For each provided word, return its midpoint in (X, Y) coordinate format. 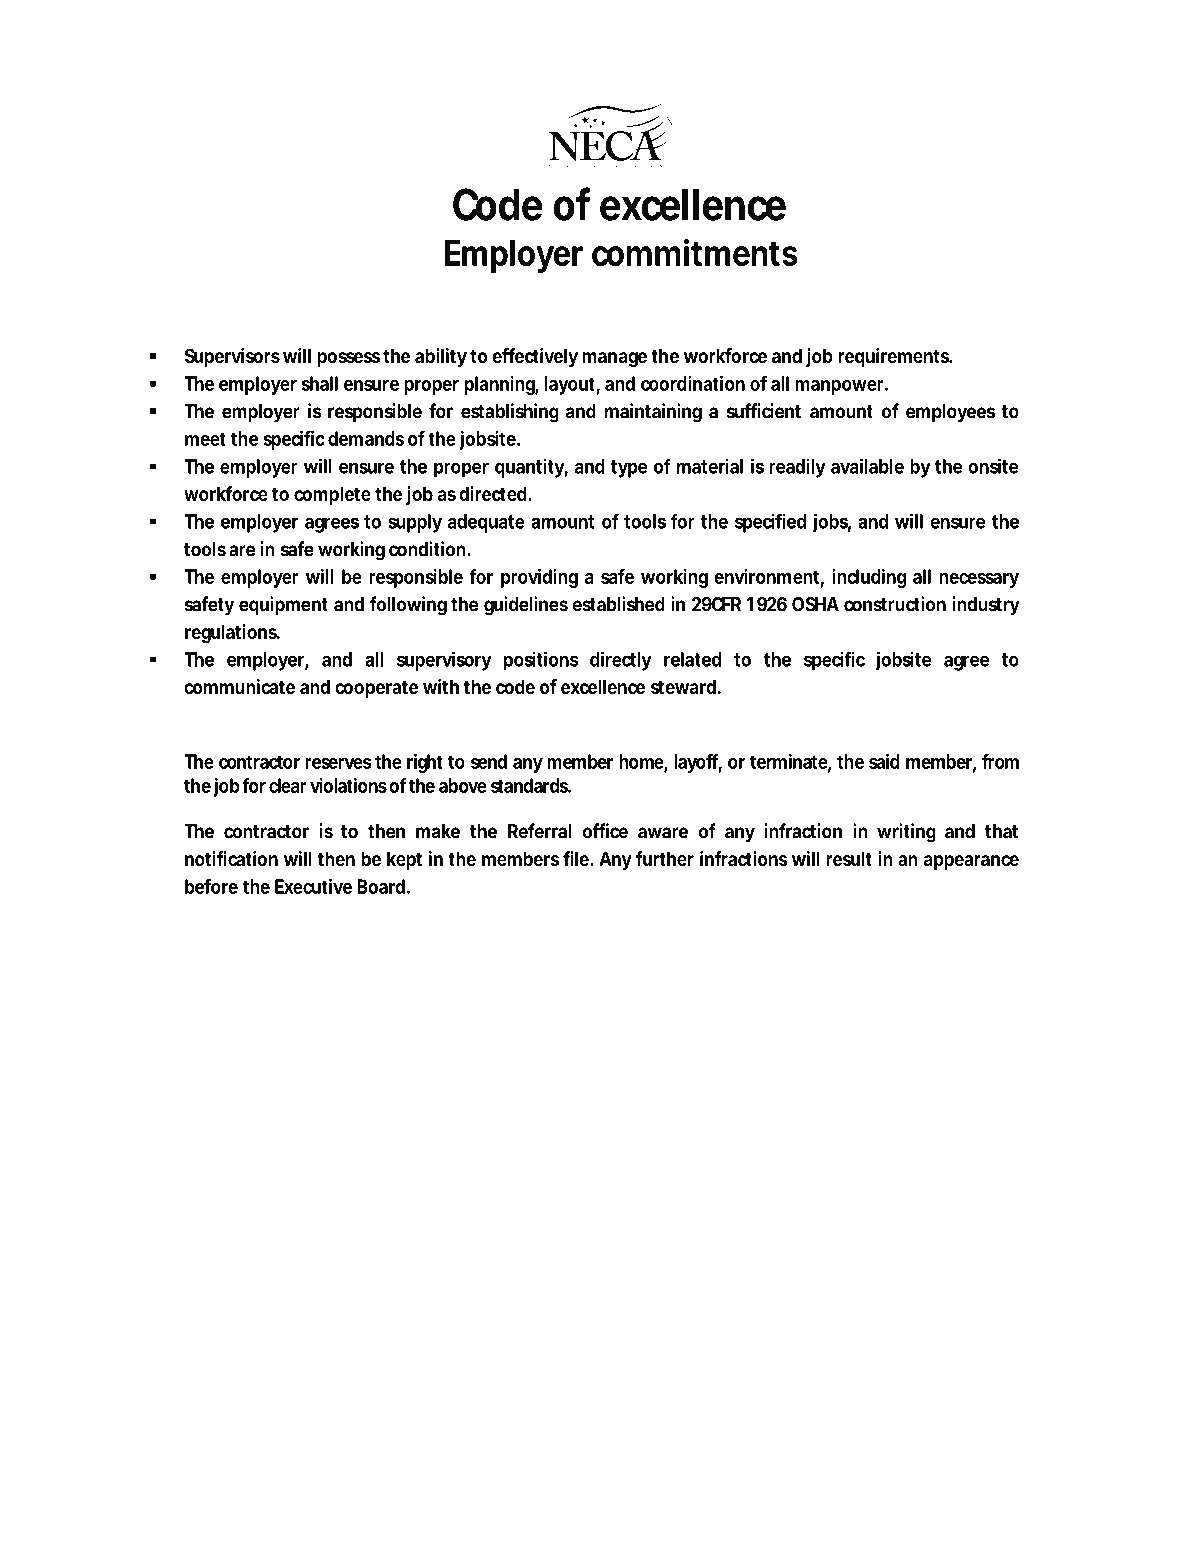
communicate (240, 686)
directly (621, 661)
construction (895, 604)
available (867, 466)
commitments (695, 252)
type (629, 469)
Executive (313, 886)
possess (348, 359)
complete (332, 495)
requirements (895, 357)
